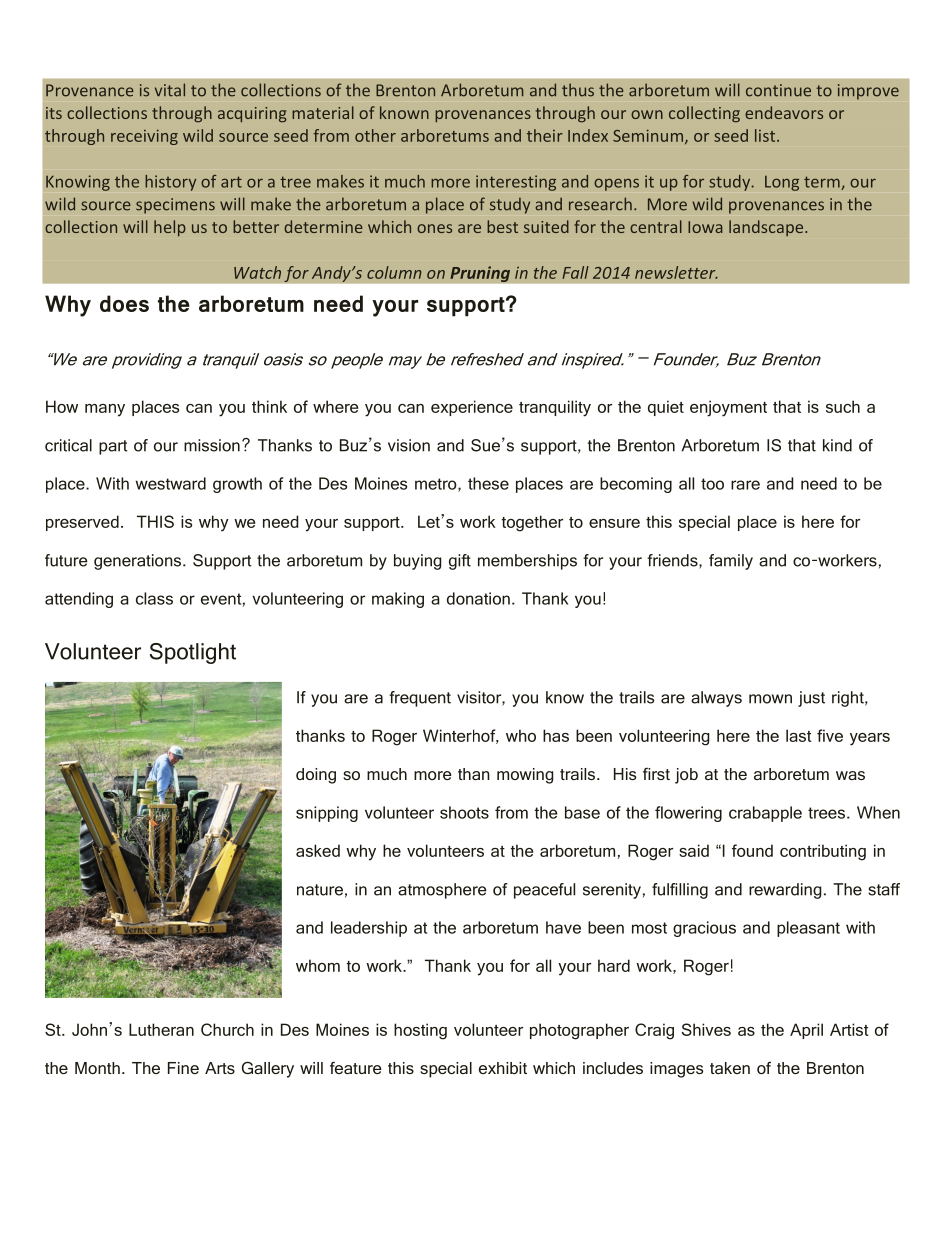  Describe the element at coordinates (144, 137) in the document. I see `receiving` at that location.
